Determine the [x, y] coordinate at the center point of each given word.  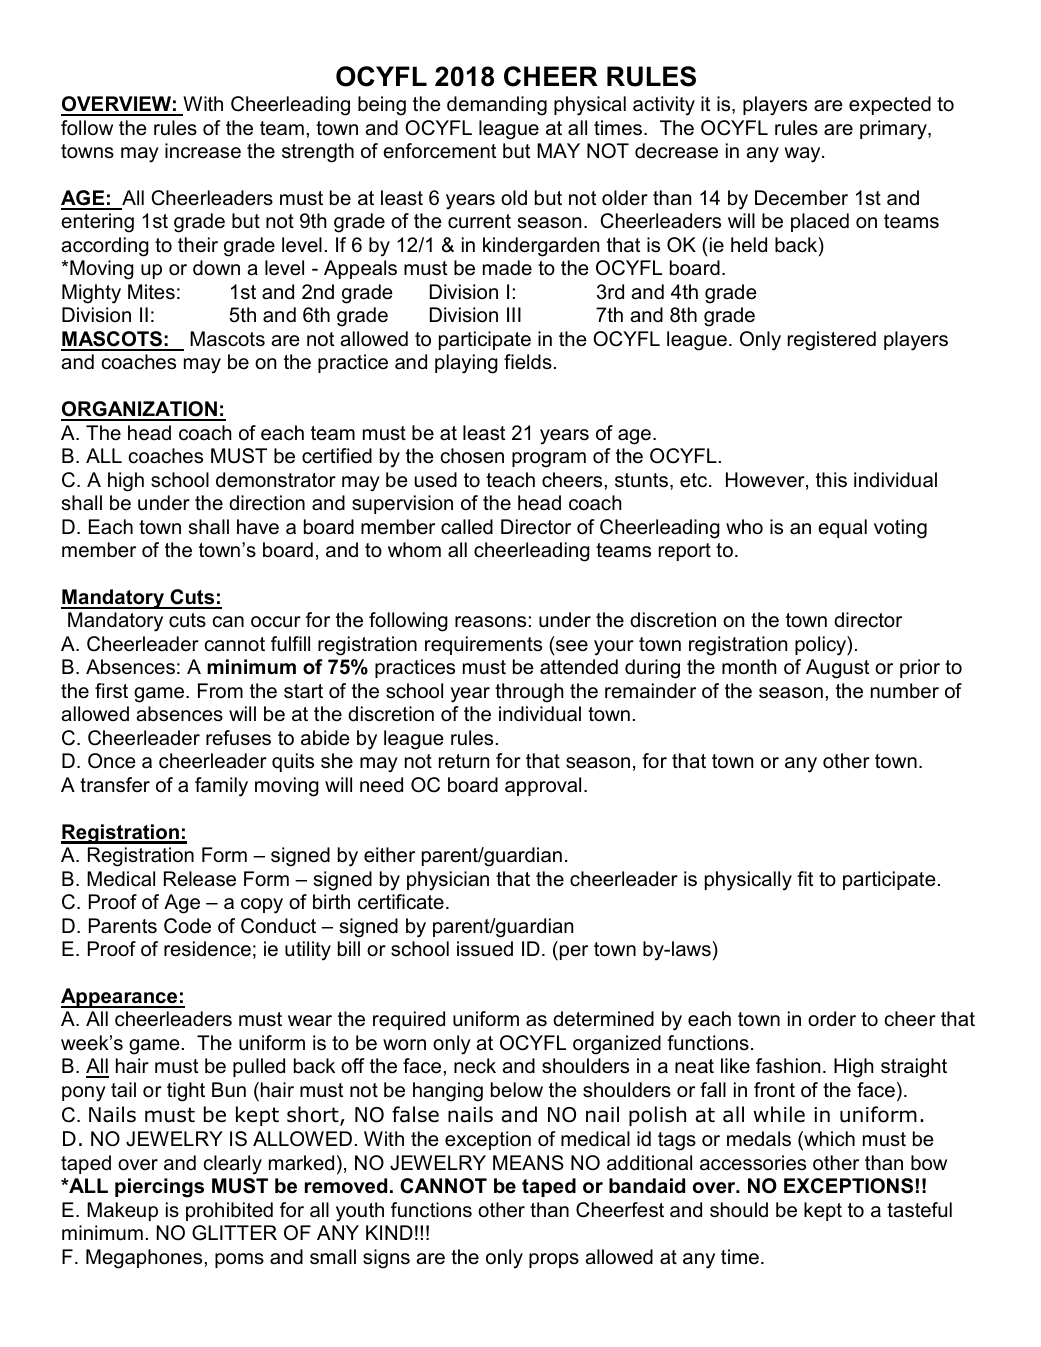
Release [200, 879]
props [554, 1260]
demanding [497, 106]
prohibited [229, 1211]
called [467, 527]
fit [805, 878]
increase [203, 151]
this [831, 480]
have [258, 527]
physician [448, 881]
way [803, 155]
